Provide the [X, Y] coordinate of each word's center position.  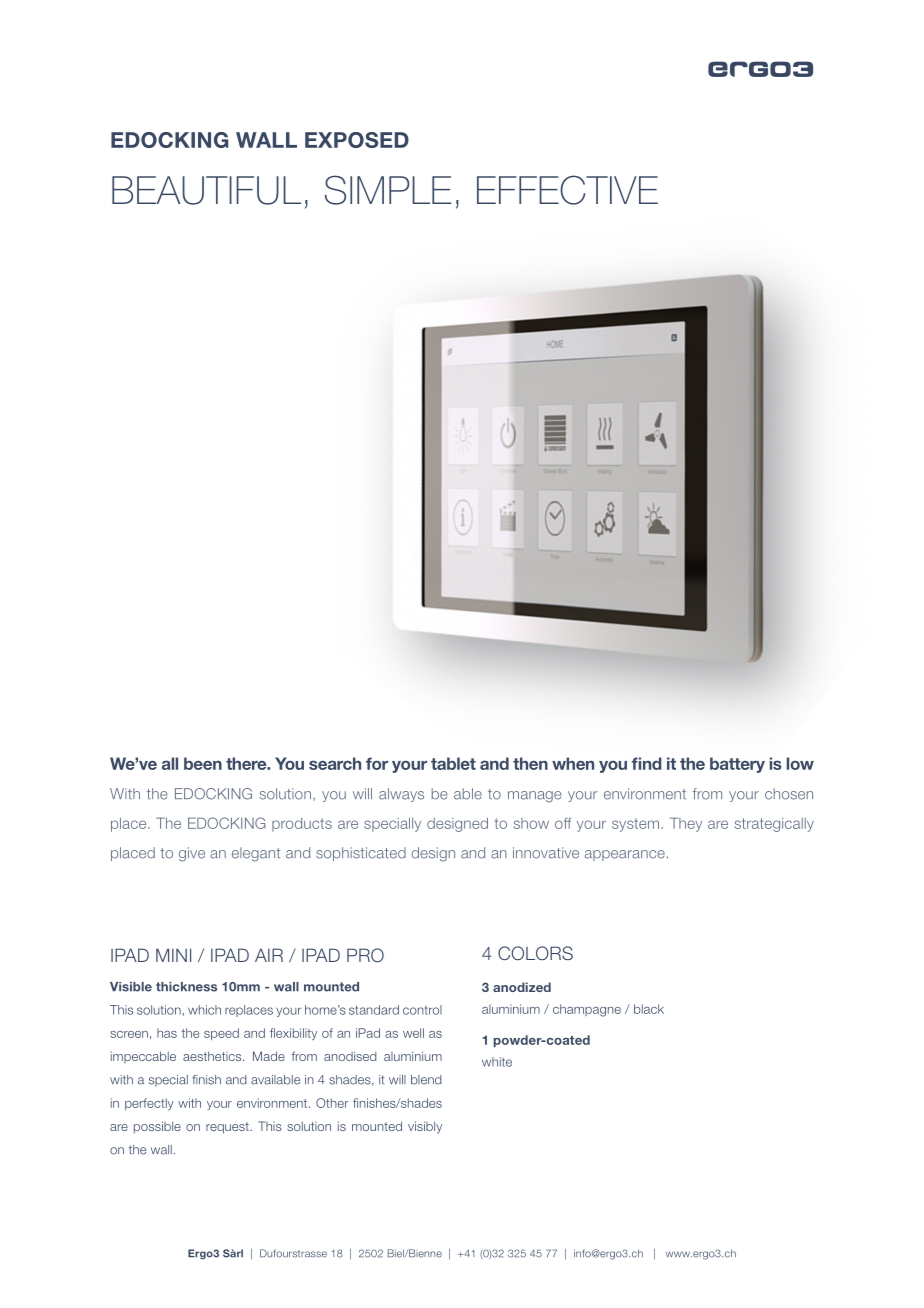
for [377, 763]
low [800, 763]
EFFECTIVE [567, 190]
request [228, 1128]
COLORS [535, 953]
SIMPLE [388, 190]
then [530, 763]
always [401, 795]
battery [737, 765]
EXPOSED [357, 140]
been [203, 763]
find [647, 763]
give [192, 854]
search [335, 763]
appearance [625, 855]
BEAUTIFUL [206, 190]
